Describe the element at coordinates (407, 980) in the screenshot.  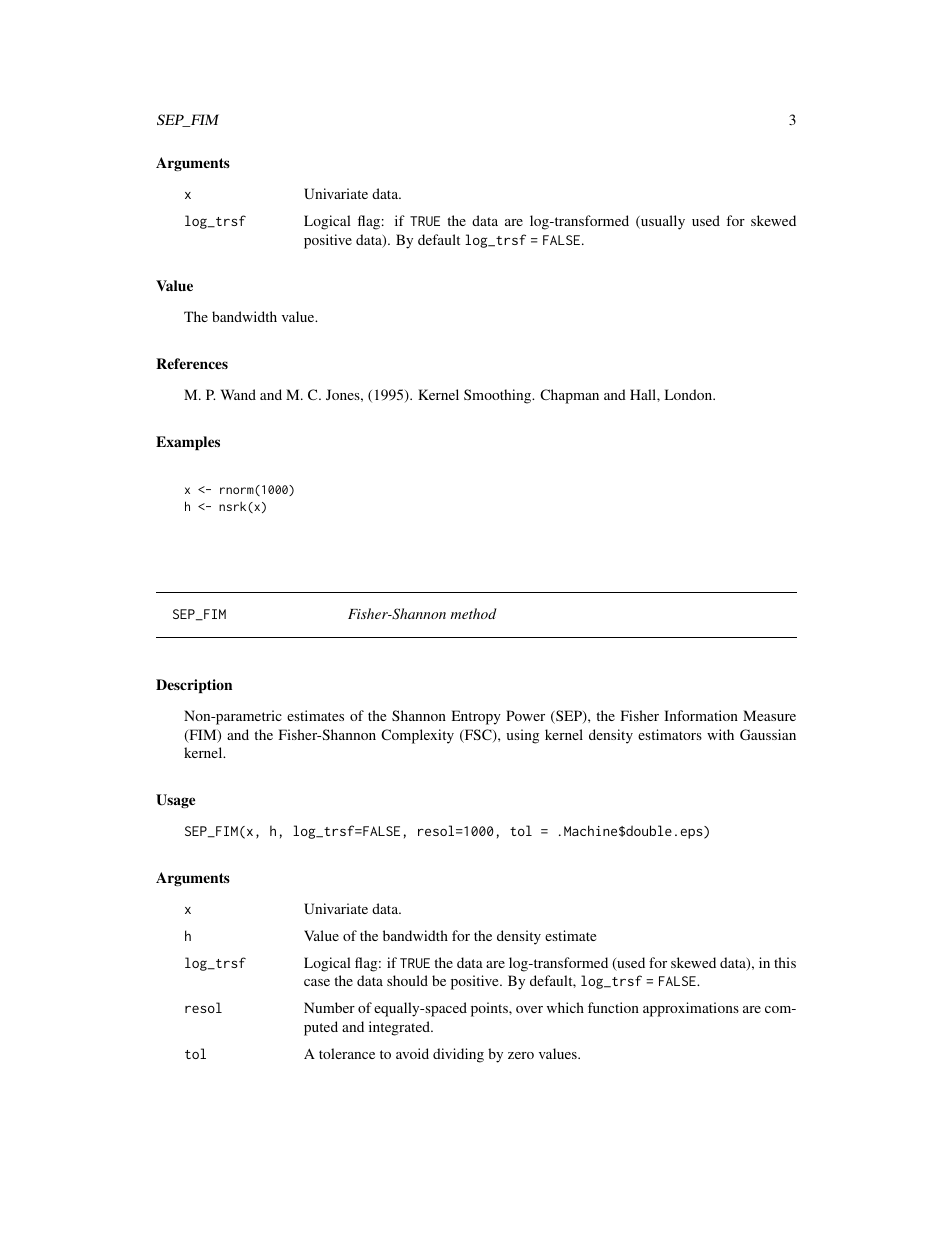
I see `should` at that location.
